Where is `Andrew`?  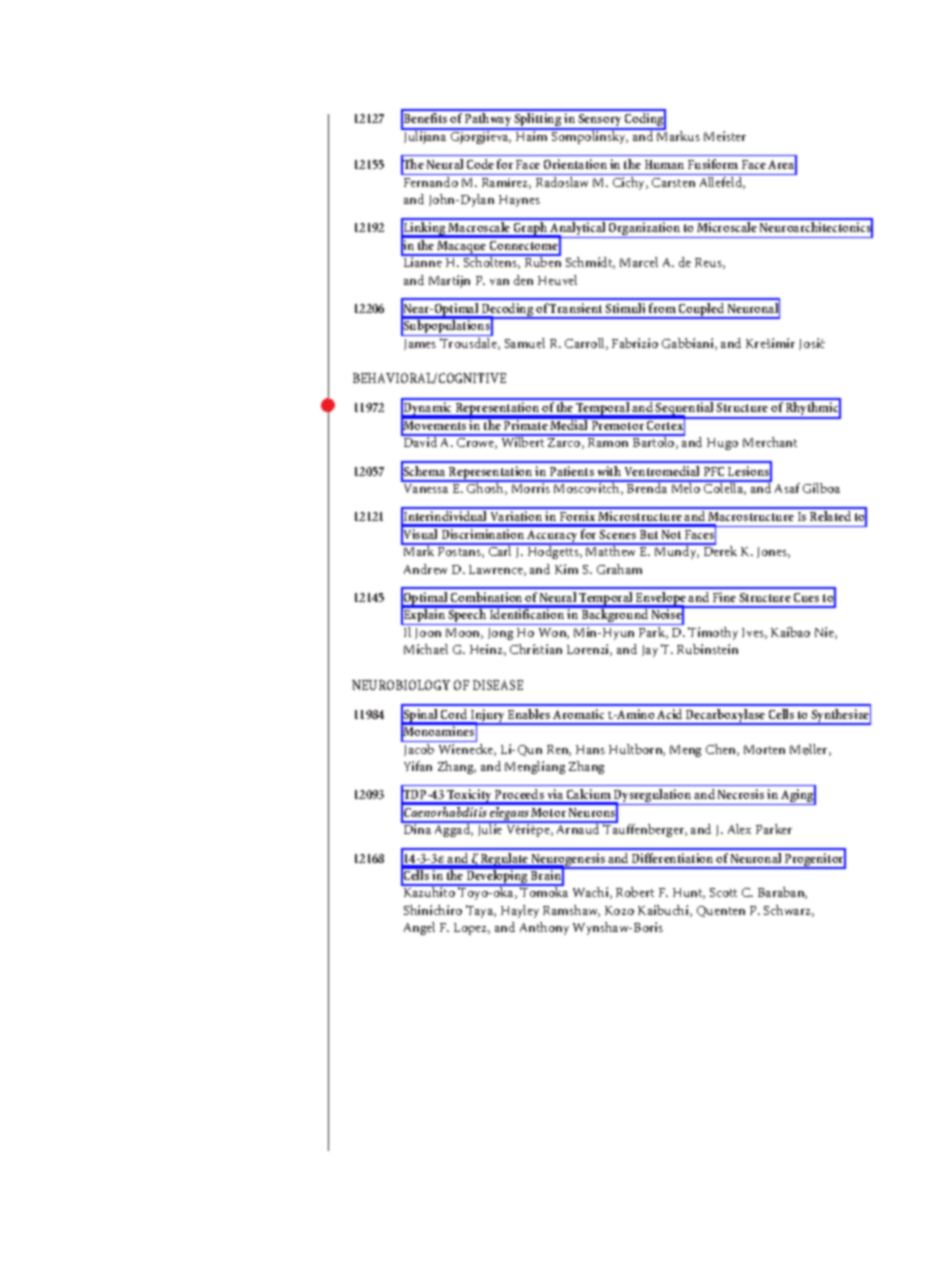
Andrew is located at coordinates (425, 569).
